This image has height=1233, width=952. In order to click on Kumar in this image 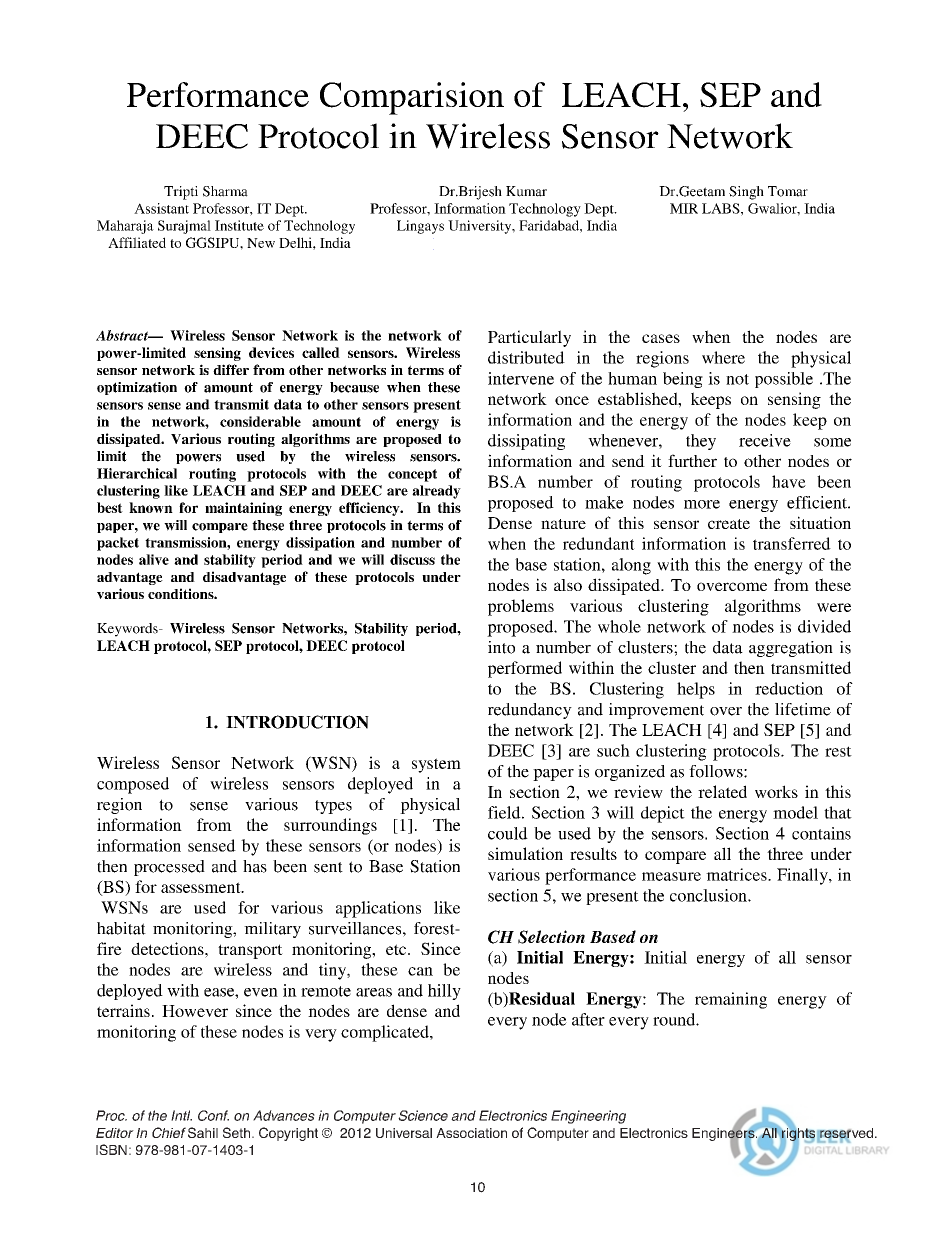, I will do `click(526, 191)`.
